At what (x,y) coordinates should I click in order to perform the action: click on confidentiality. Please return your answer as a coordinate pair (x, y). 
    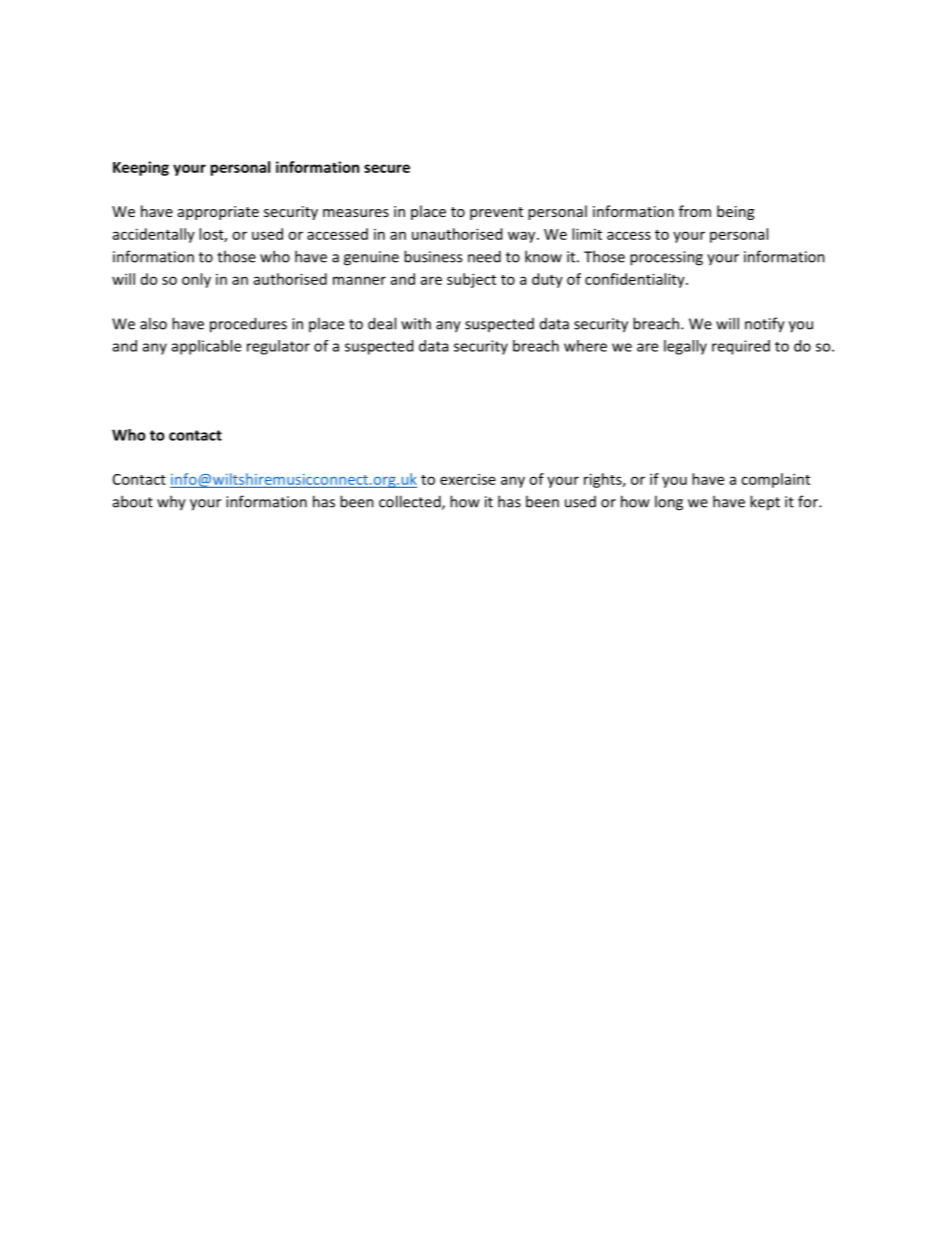
    Looking at the image, I should click on (636, 280).
